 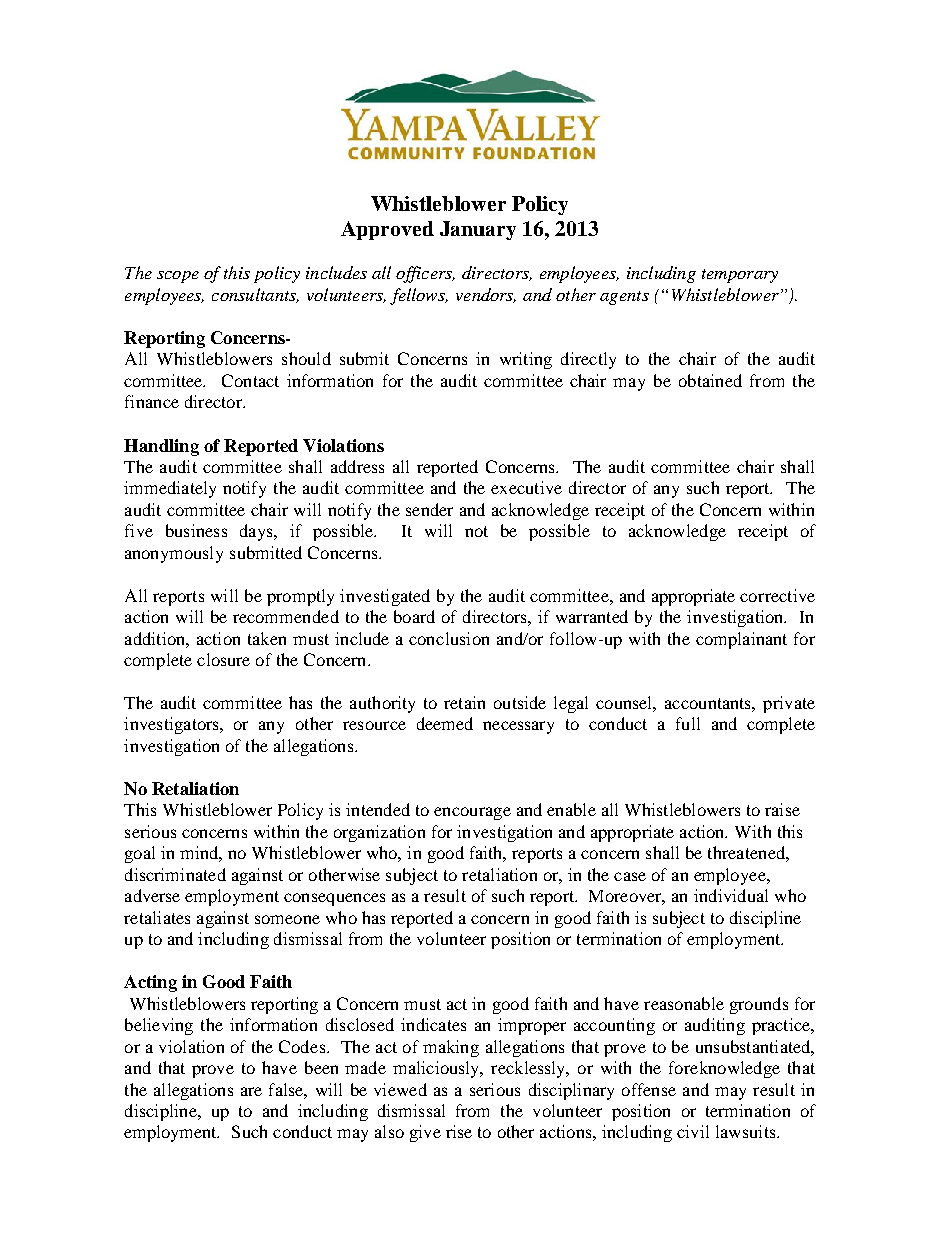 I want to click on January, so click(x=478, y=230).
